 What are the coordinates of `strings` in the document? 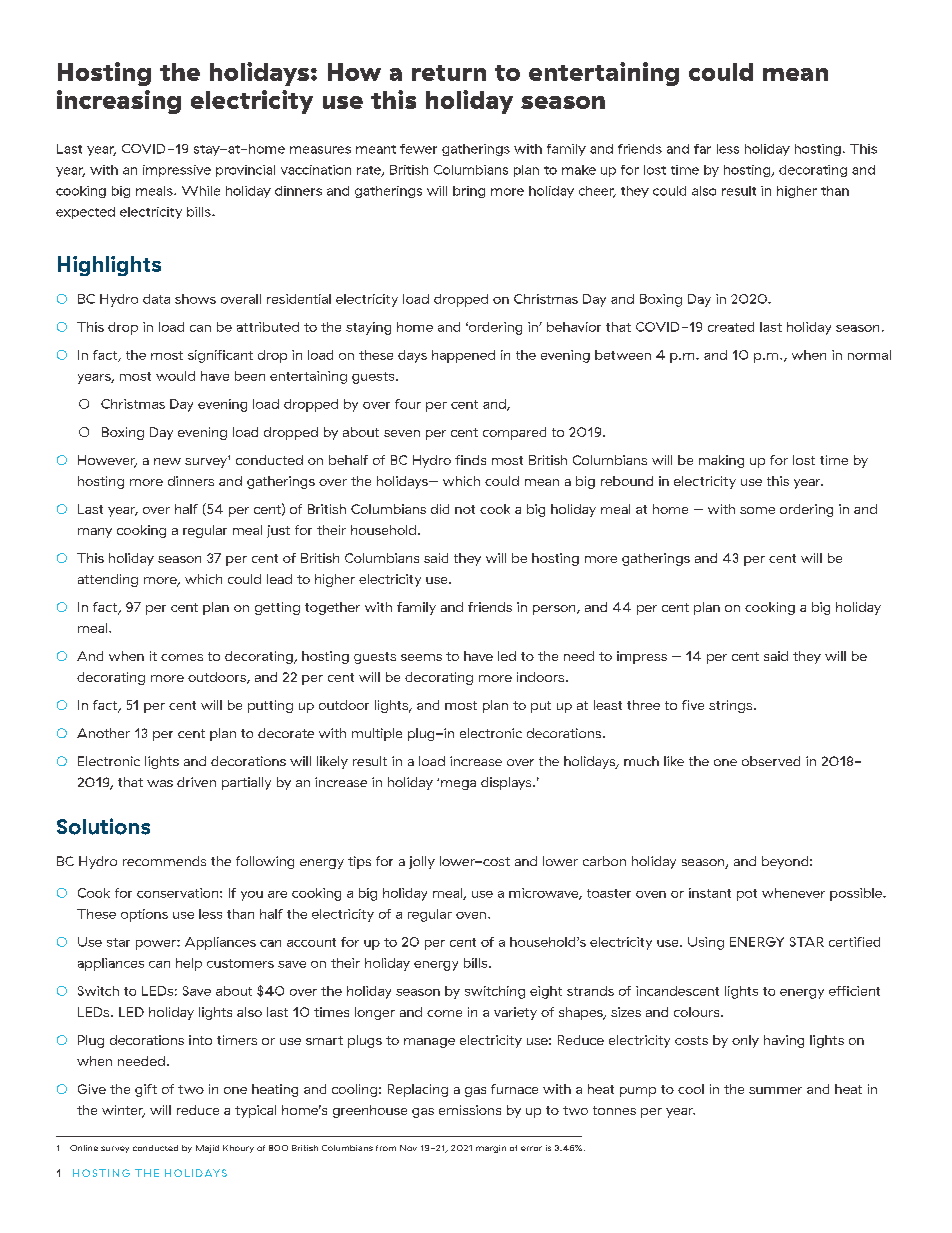 It's located at (732, 706).
